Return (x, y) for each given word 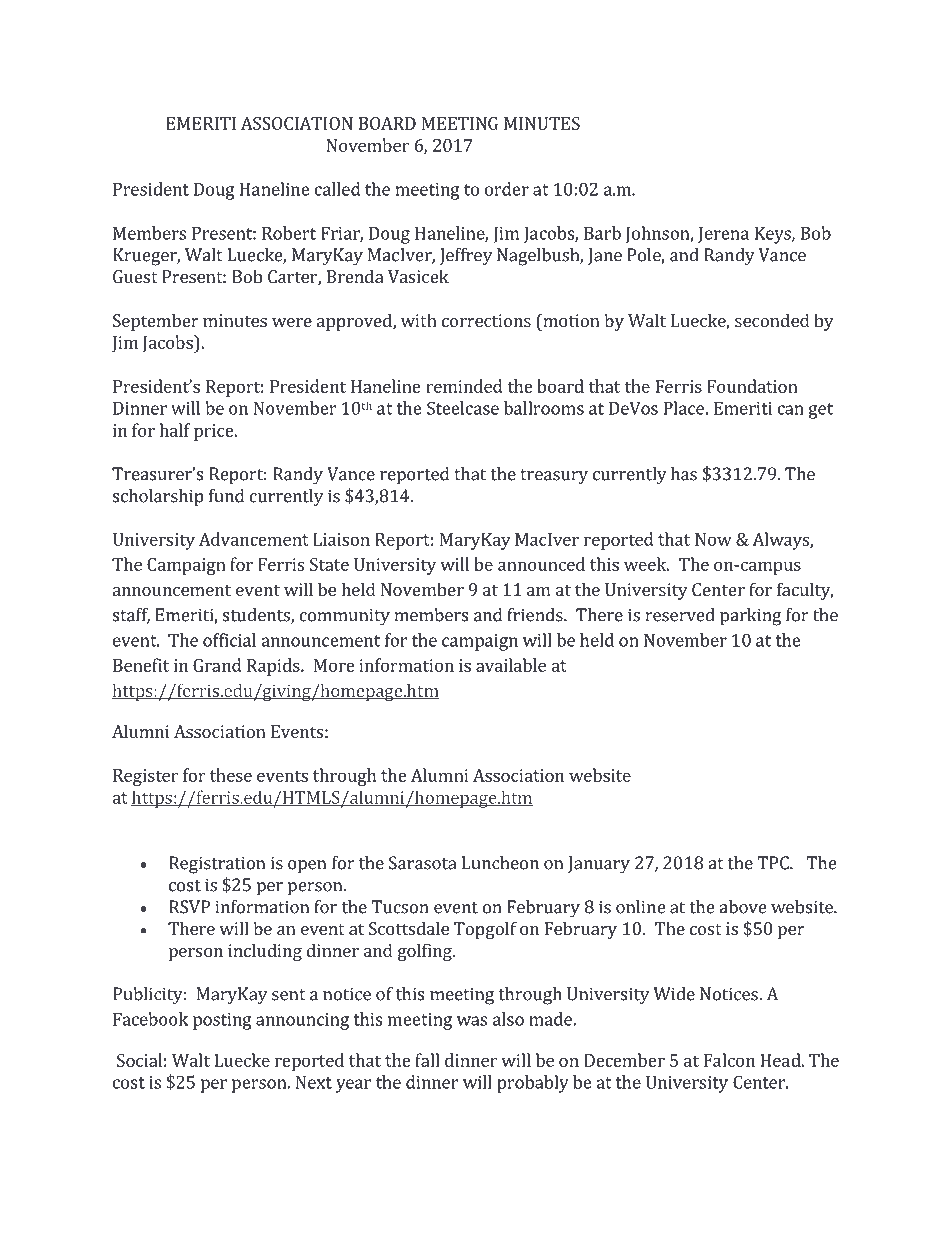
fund (226, 496)
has (684, 474)
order (507, 189)
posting (222, 1021)
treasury (554, 477)
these (231, 775)
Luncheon (500, 863)
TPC (774, 863)
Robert (289, 233)
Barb (602, 233)
